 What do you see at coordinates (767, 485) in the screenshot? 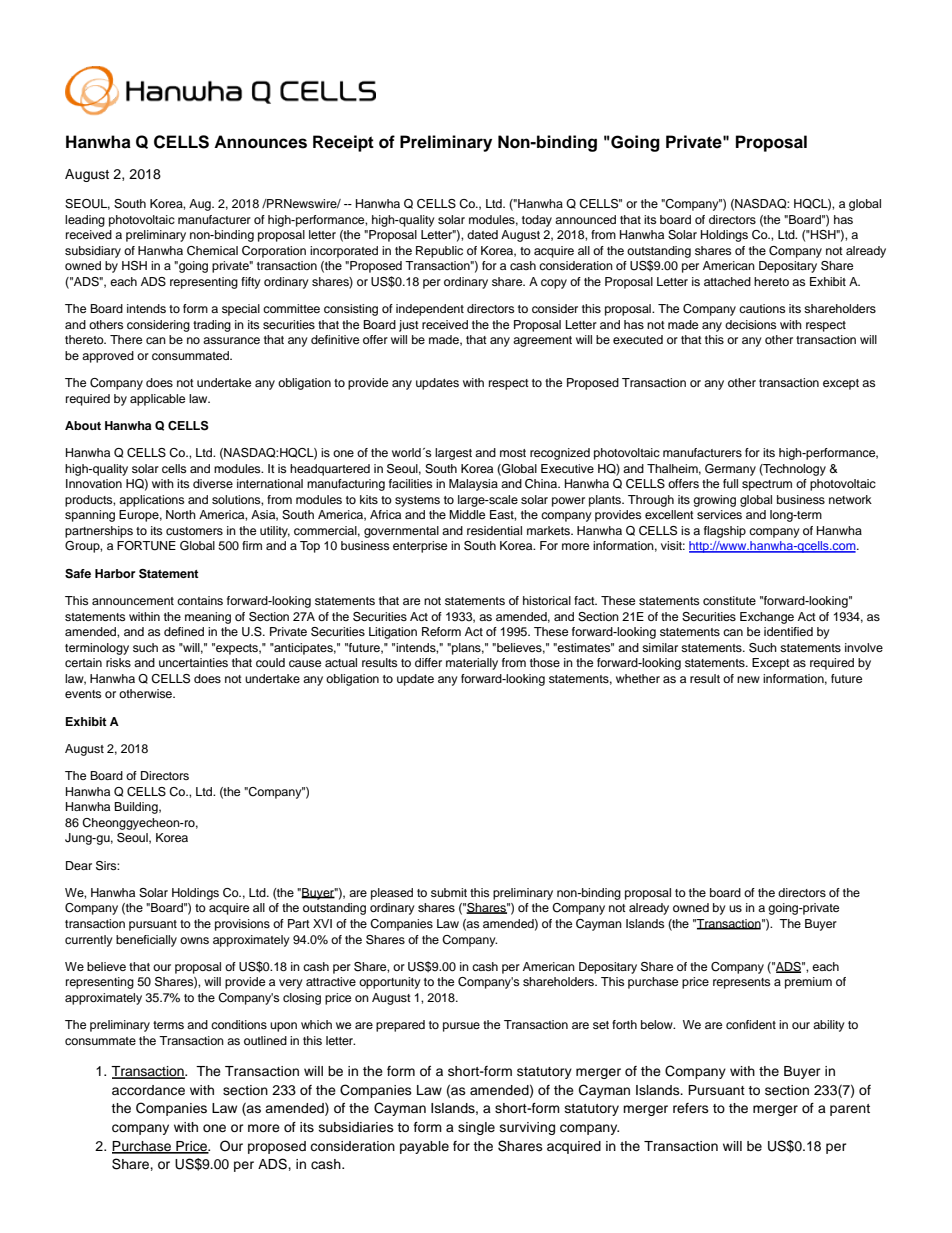
I see `spectrum` at bounding box center [767, 485].
